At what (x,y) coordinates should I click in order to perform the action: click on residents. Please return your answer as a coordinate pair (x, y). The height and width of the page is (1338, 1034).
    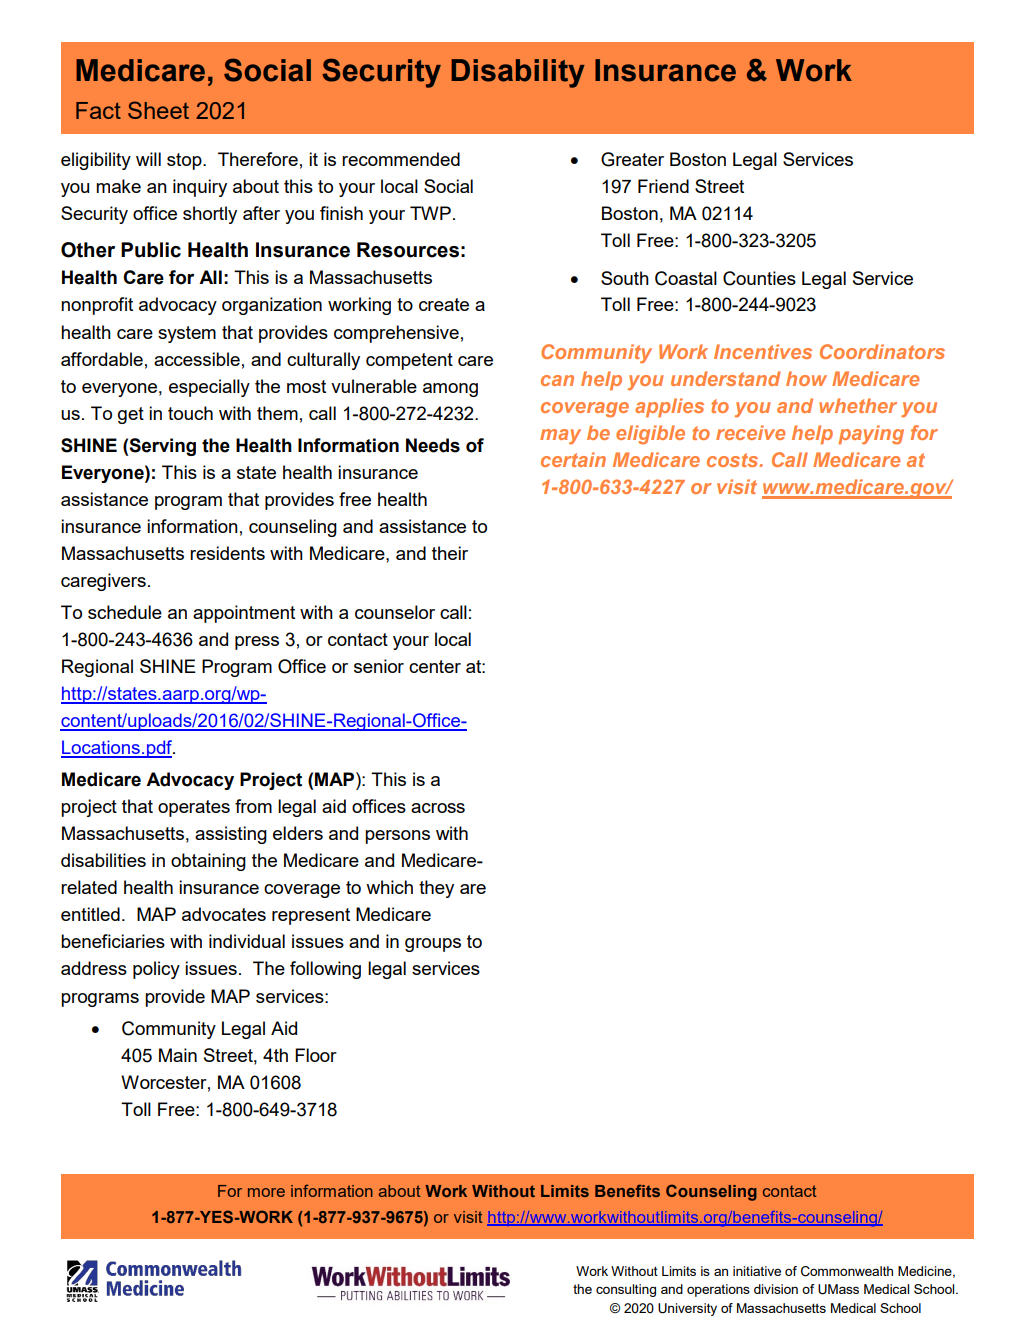
    Looking at the image, I should click on (227, 553).
